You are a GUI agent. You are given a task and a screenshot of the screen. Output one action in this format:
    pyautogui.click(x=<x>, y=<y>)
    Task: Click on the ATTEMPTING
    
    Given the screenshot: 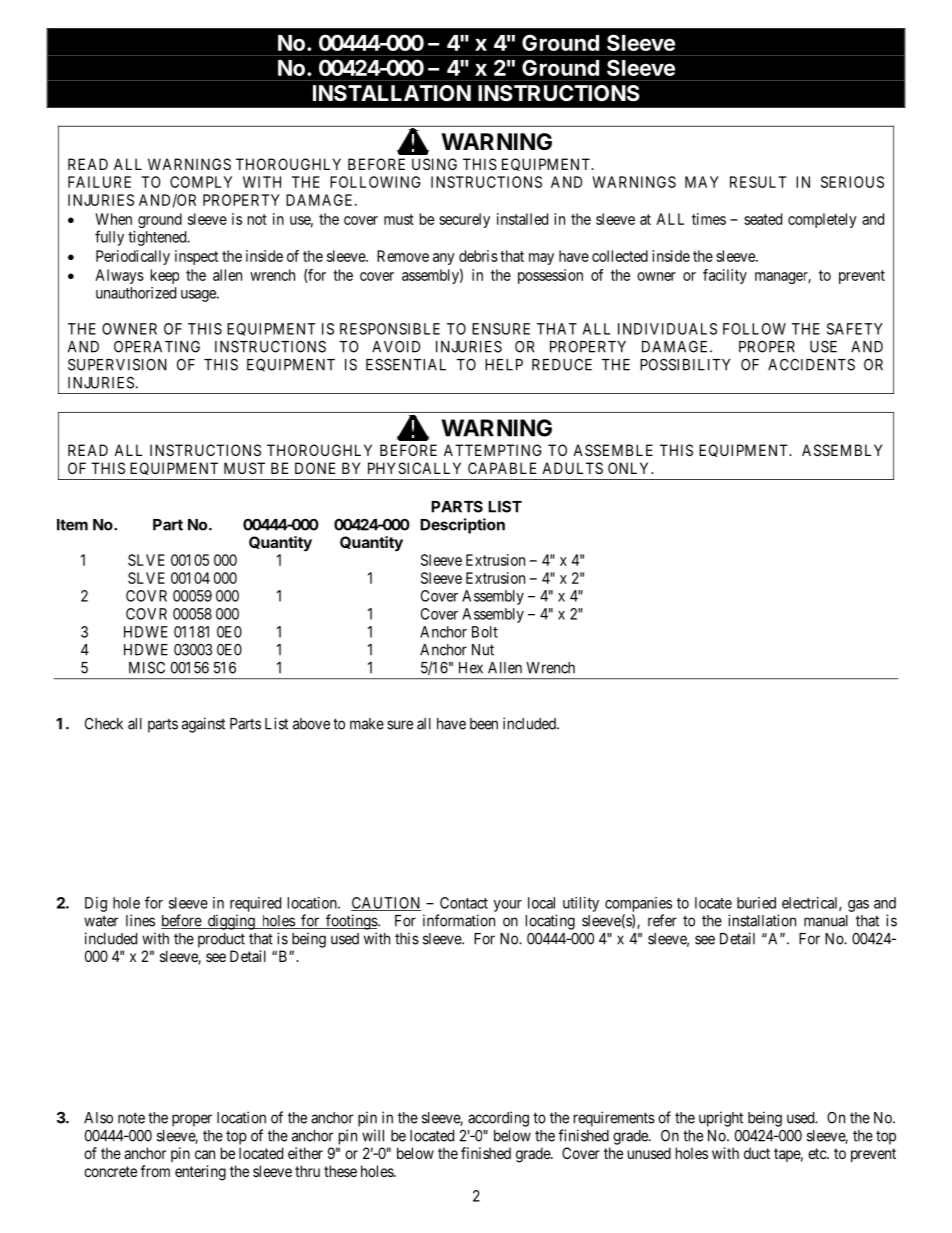 What is the action you would take?
    pyautogui.click(x=493, y=450)
